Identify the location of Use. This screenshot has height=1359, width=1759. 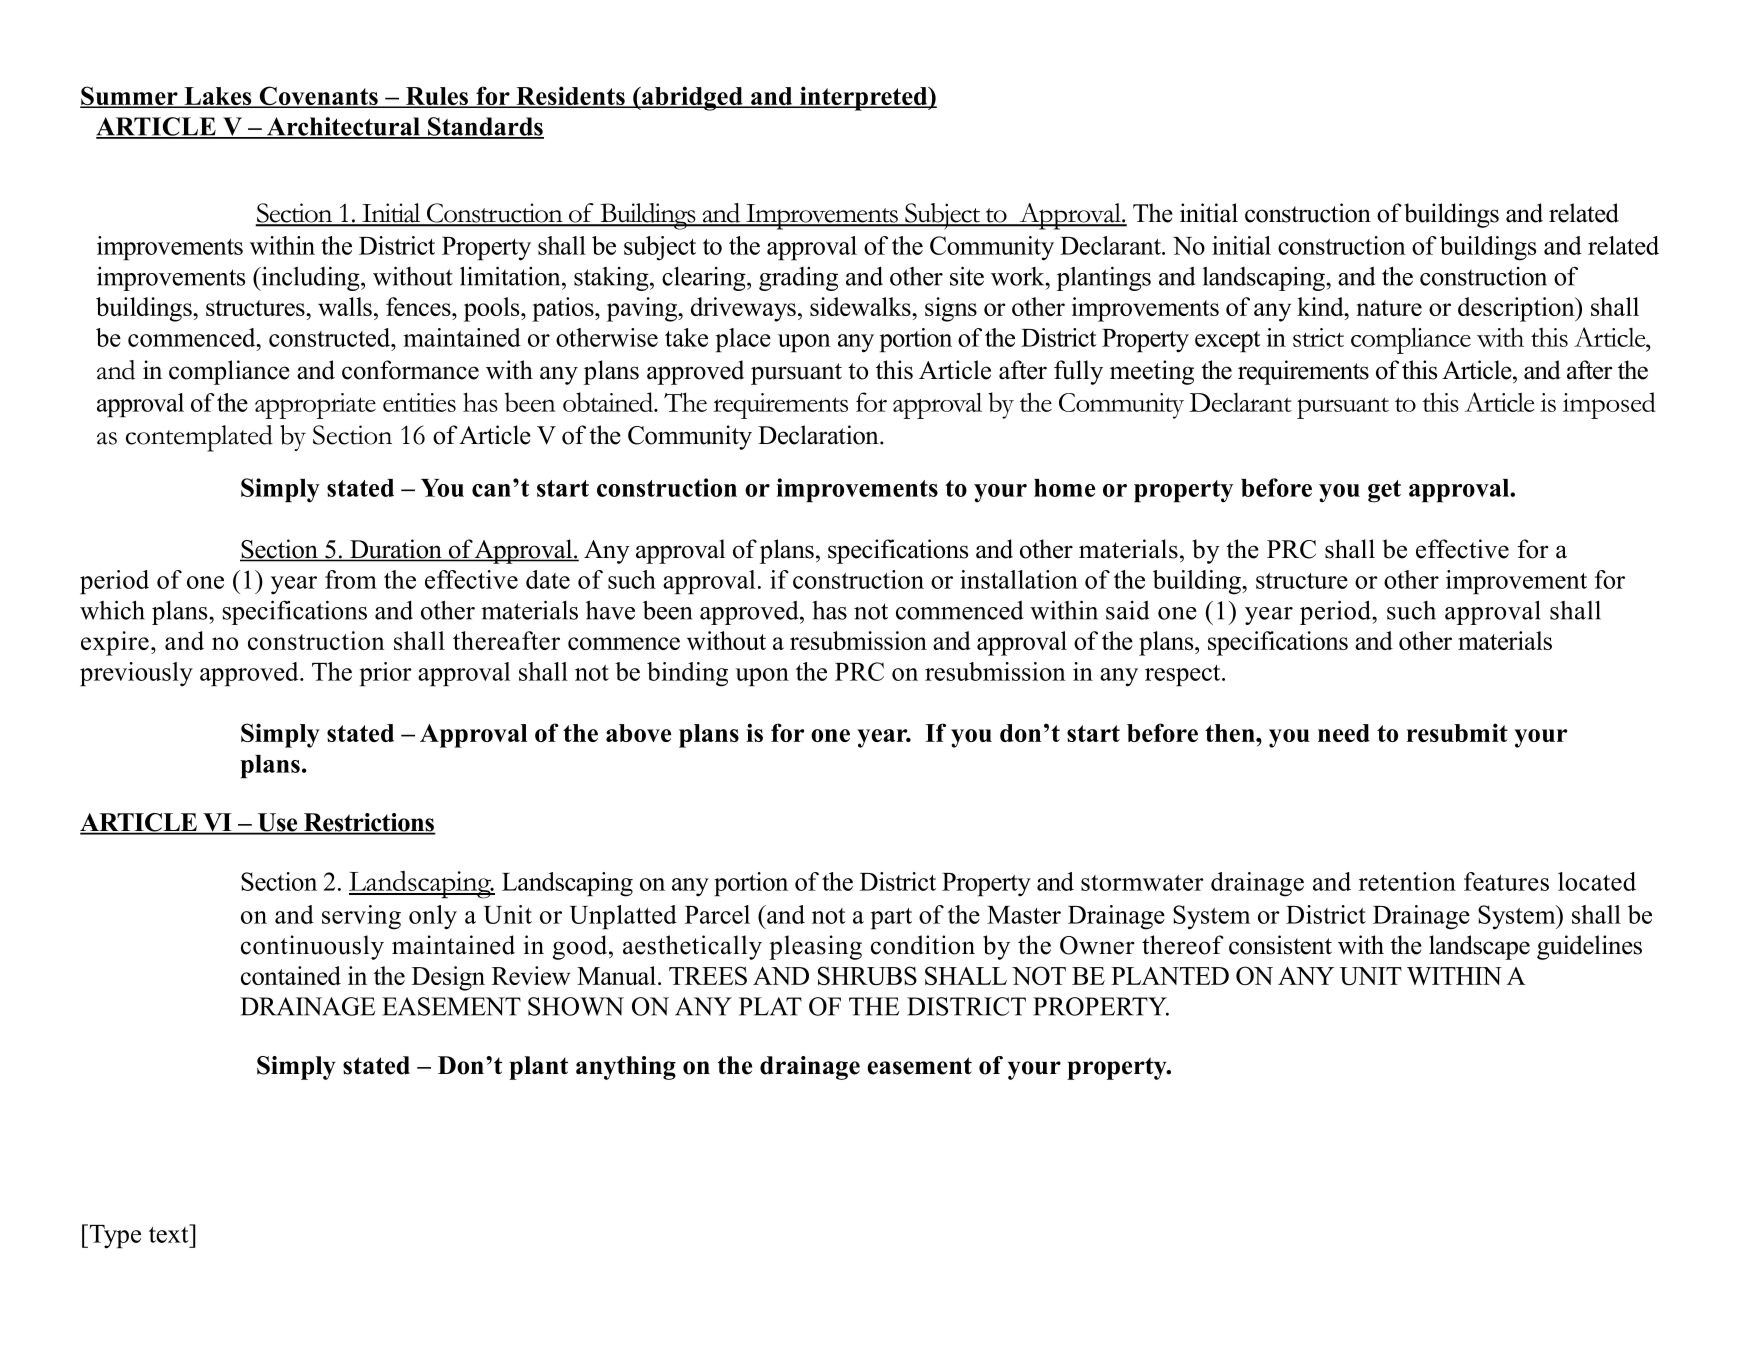
(278, 823).
